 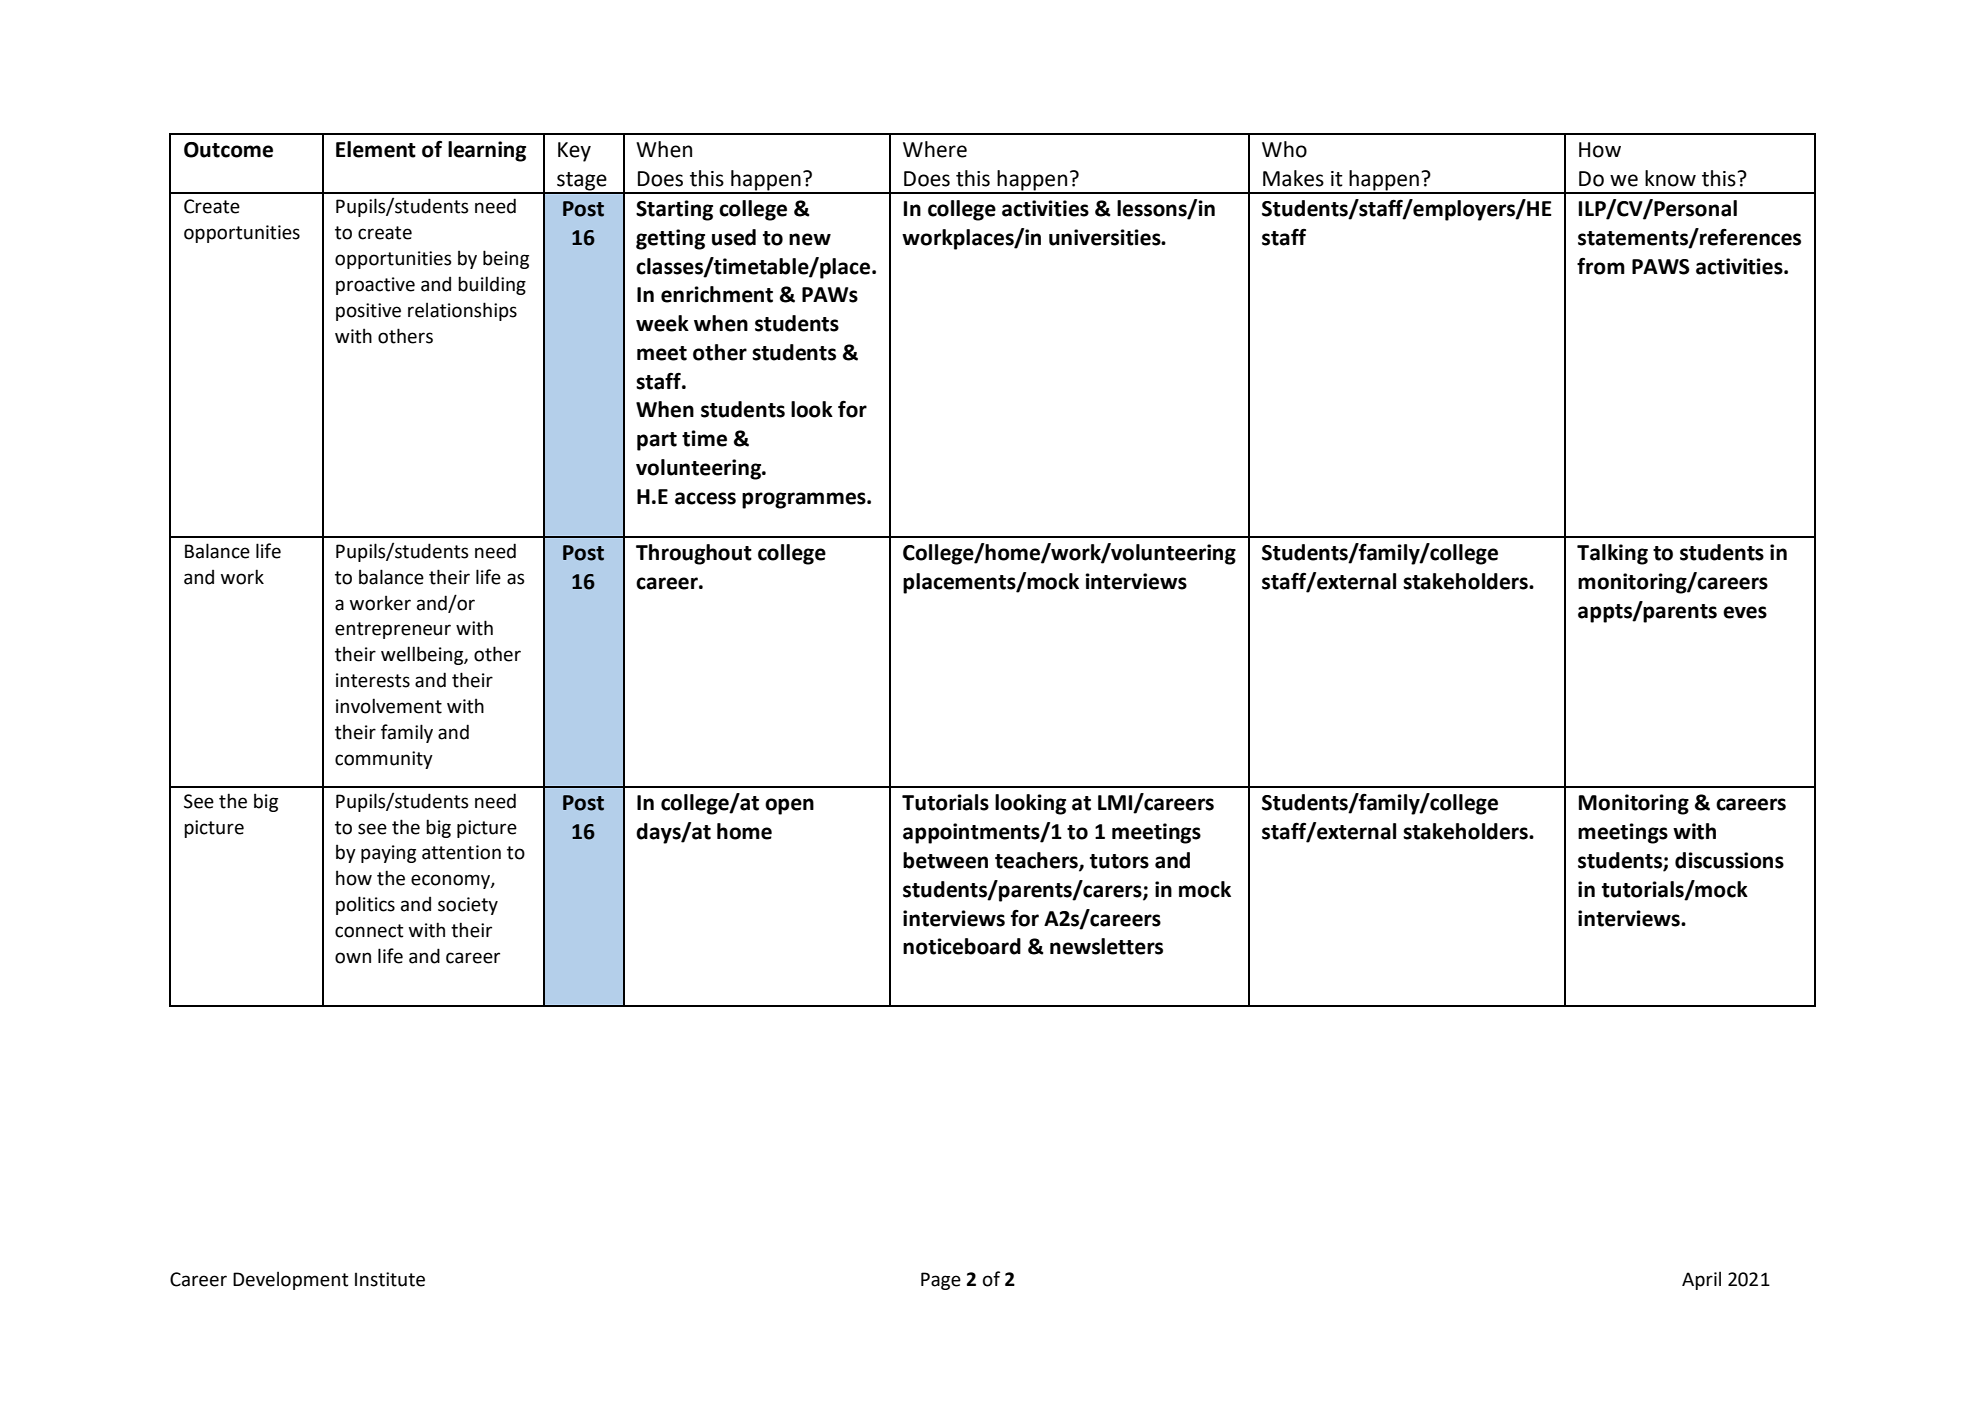 I want to click on entrepreneur, so click(x=393, y=630).
